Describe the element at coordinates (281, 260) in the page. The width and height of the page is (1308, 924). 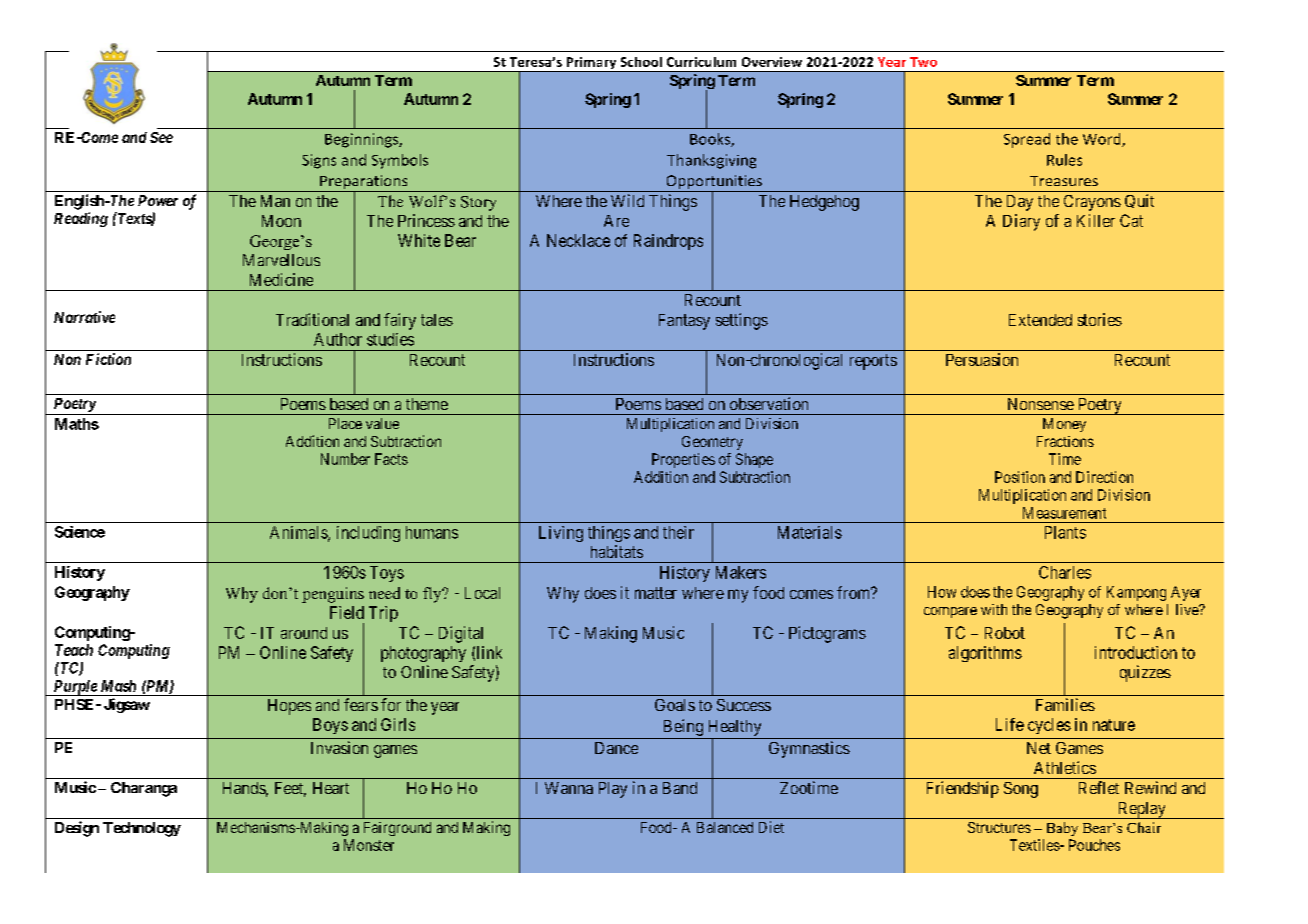
I see `Marvellous` at that location.
